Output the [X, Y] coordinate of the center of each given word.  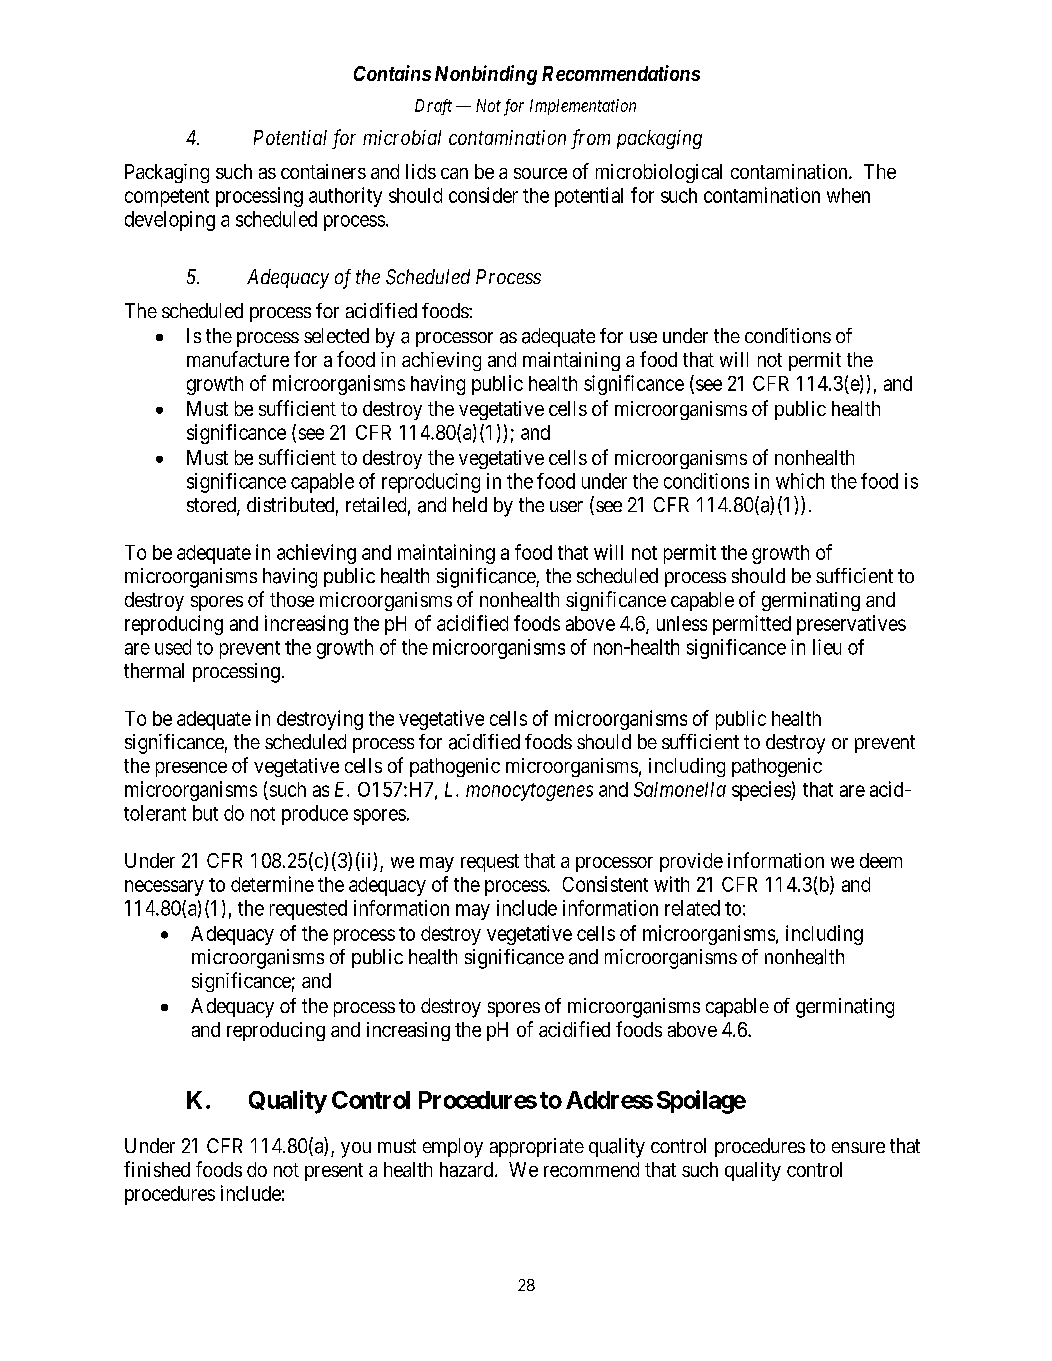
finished [157, 1169]
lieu [827, 647]
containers [323, 171]
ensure [858, 1147]
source [540, 173]
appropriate [537, 1147]
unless [682, 623]
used [173, 647]
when [848, 195]
